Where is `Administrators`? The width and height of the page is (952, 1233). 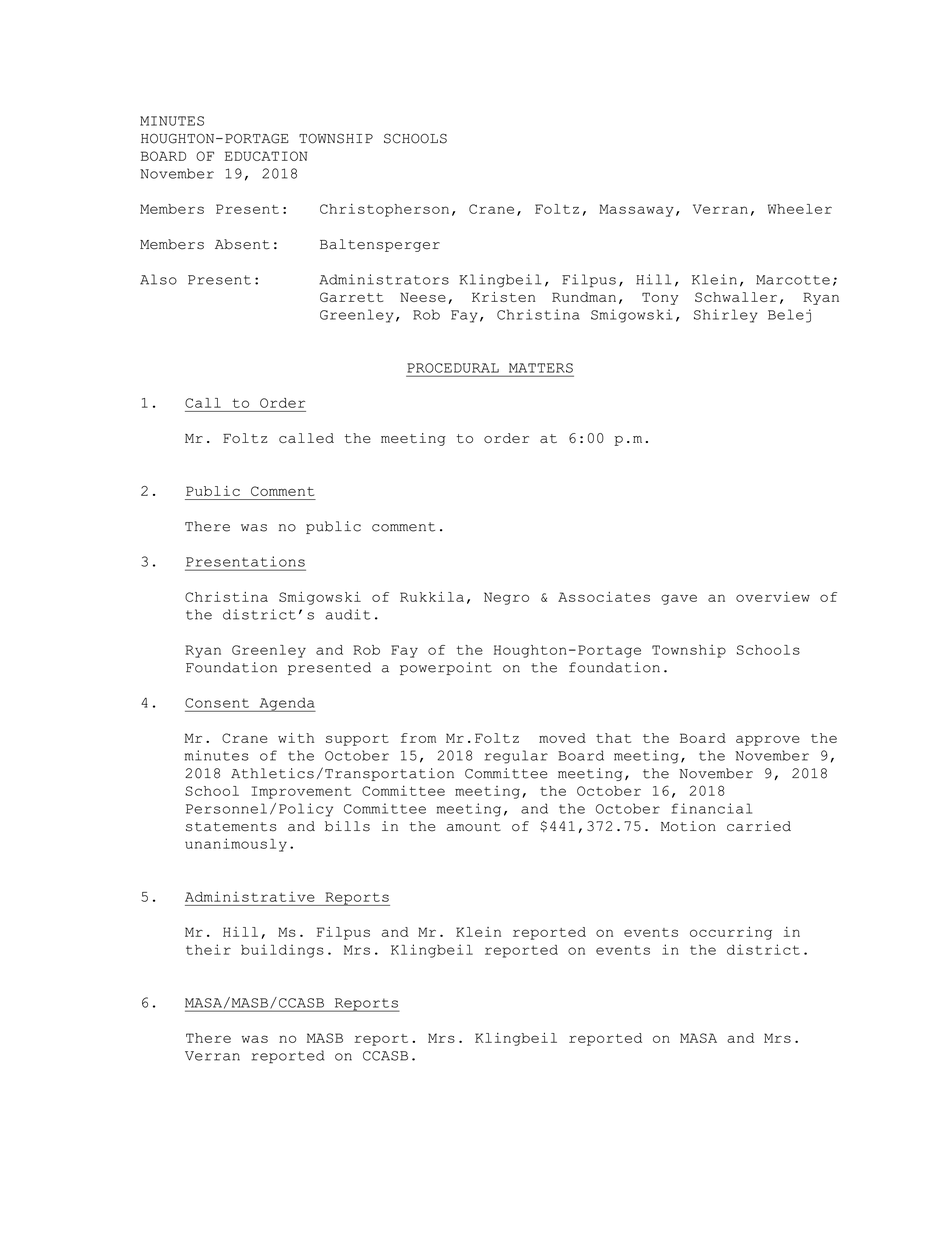 Administrators is located at coordinates (384, 279).
